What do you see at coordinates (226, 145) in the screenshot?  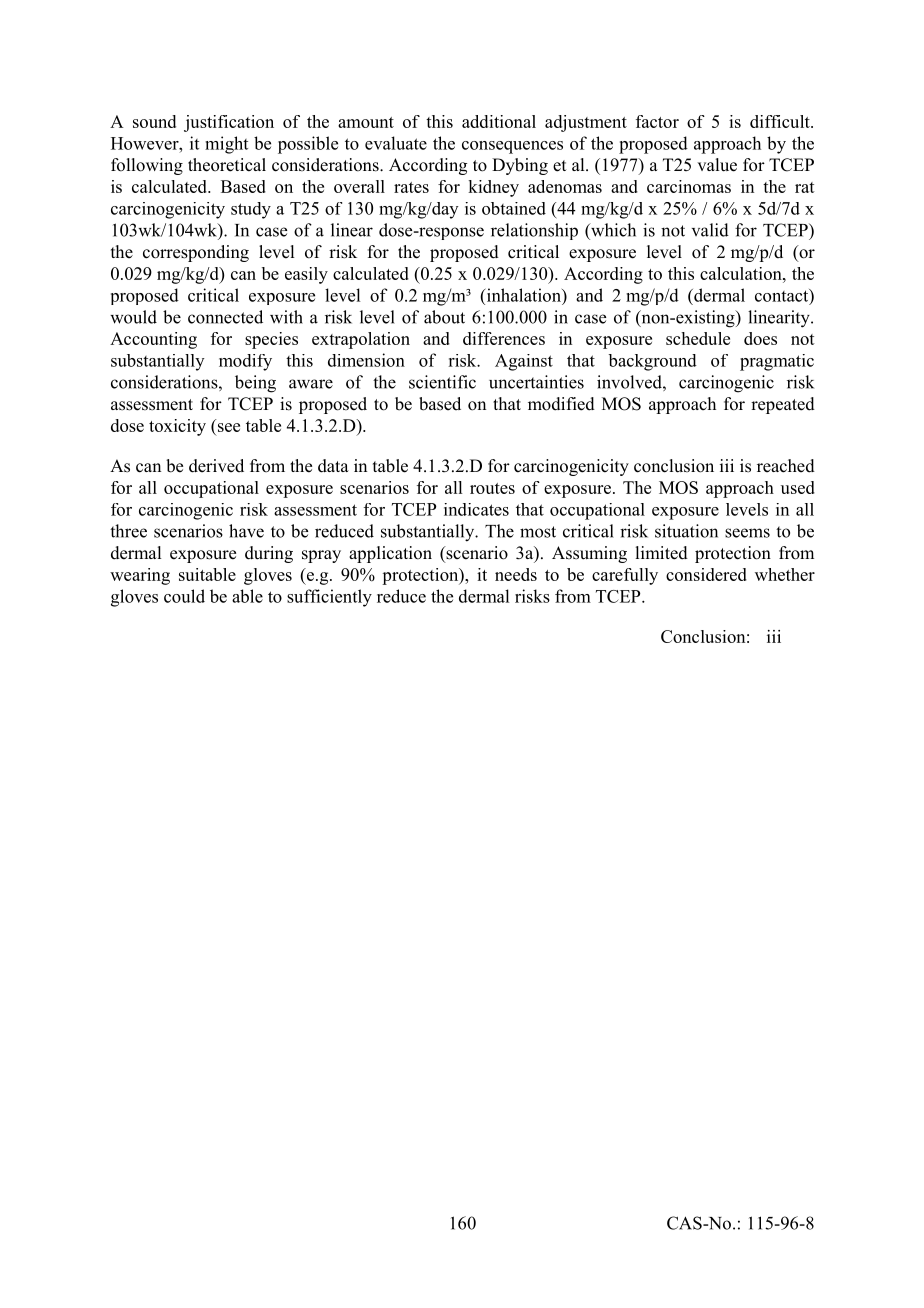 I see `might` at bounding box center [226, 145].
